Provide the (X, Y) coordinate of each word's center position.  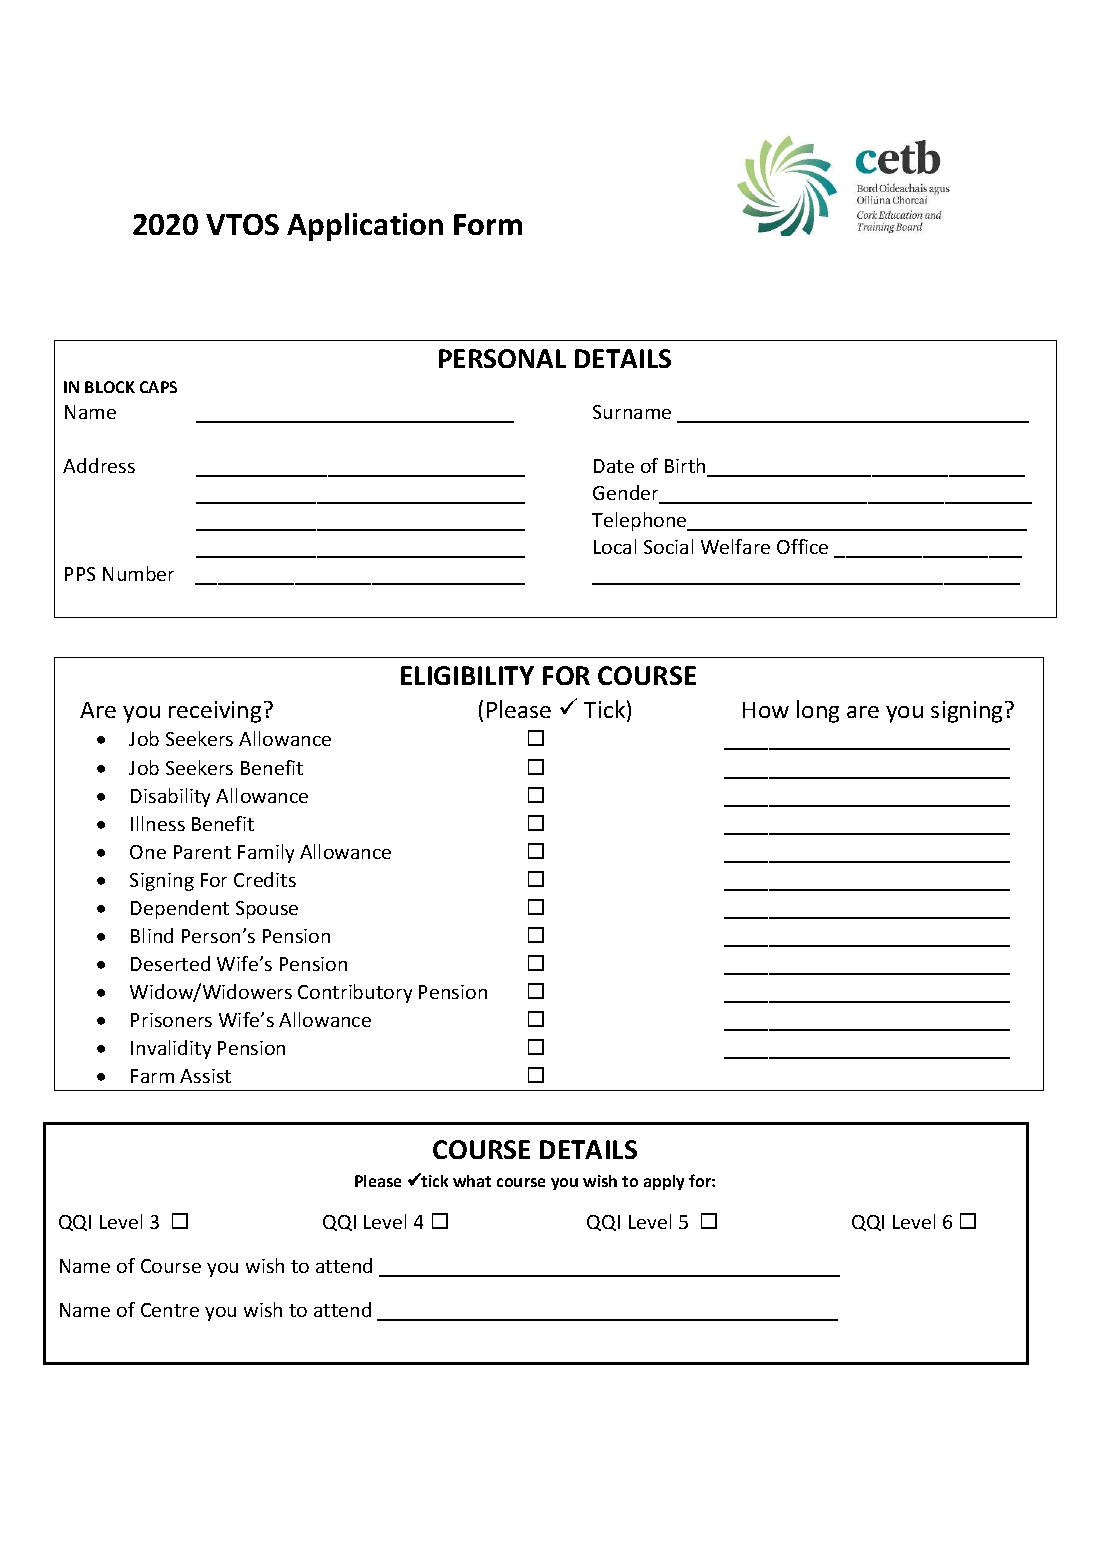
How (766, 710)
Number (138, 573)
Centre (170, 1310)
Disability (170, 797)
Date (614, 466)
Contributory (355, 993)
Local (615, 546)
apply (664, 1182)
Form (488, 224)
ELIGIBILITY (467, 675)
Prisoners (171, 1020)
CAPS (158, 387)
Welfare (735, 546)
